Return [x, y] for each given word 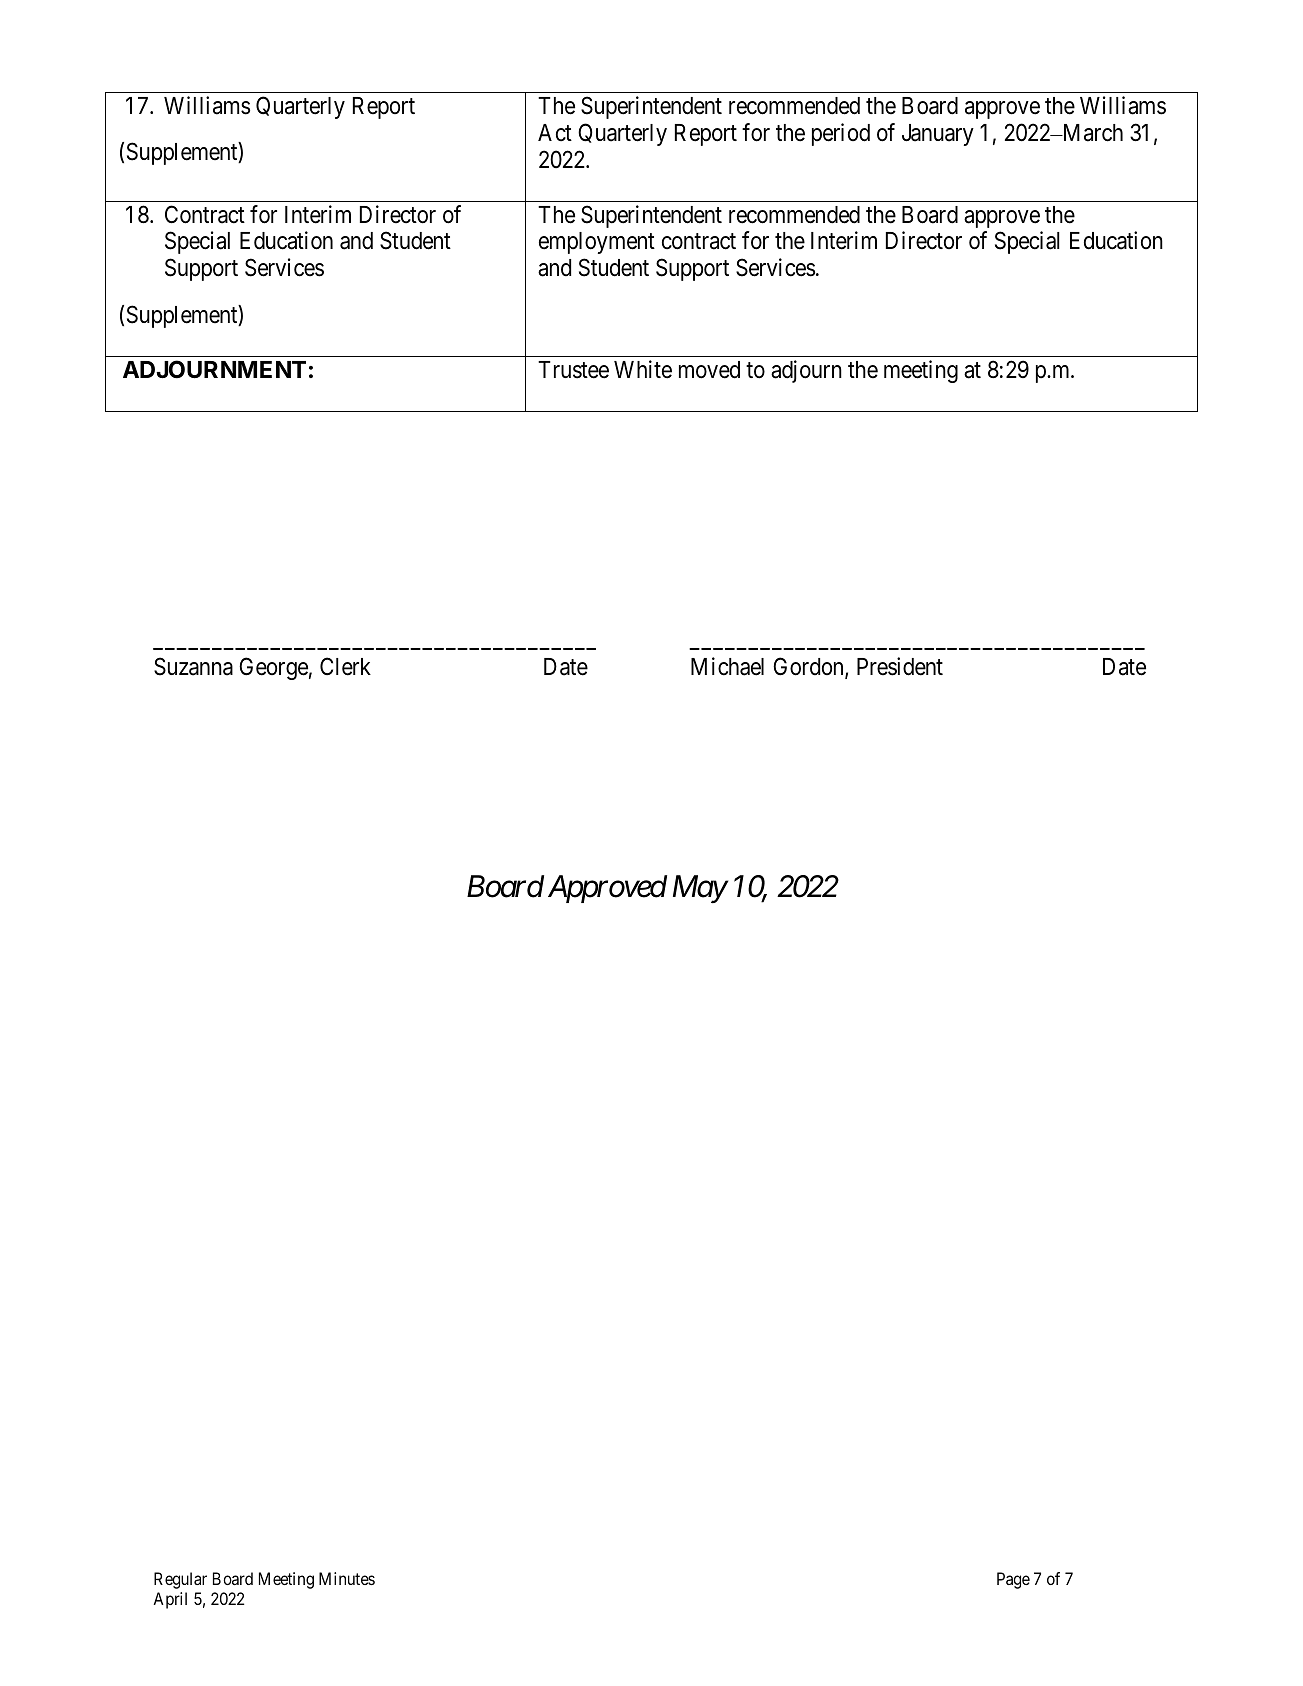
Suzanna [193, 666]
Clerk [345, 666]
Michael [727, 666]
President [900, 666]
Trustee [573, 370]
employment [597, 243]
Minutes [347, 1578]
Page [1013, 1580]
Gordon [809, 667]
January [938, 135]
